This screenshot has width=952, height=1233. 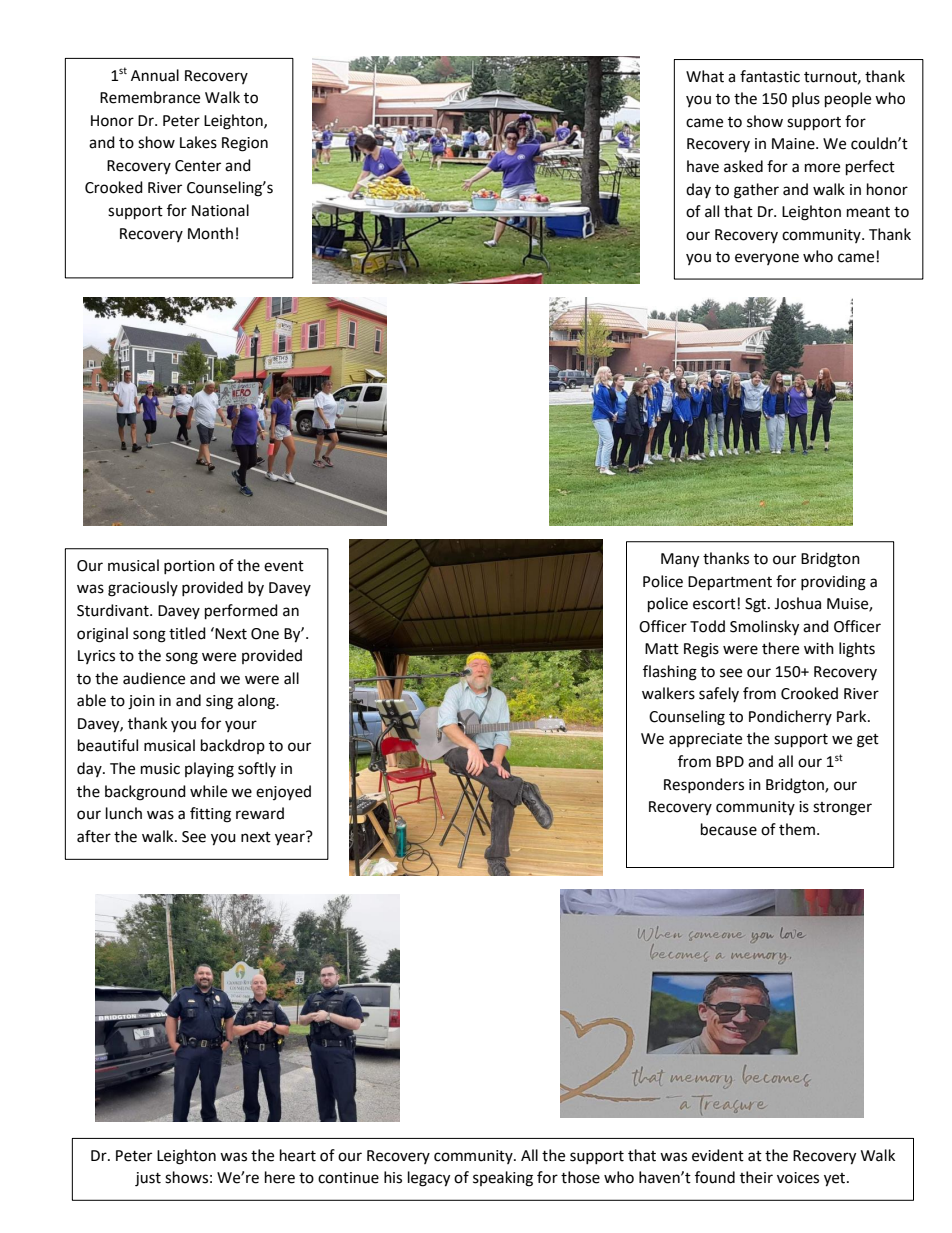 I want to click on just, so click(x=148, y=1179).
